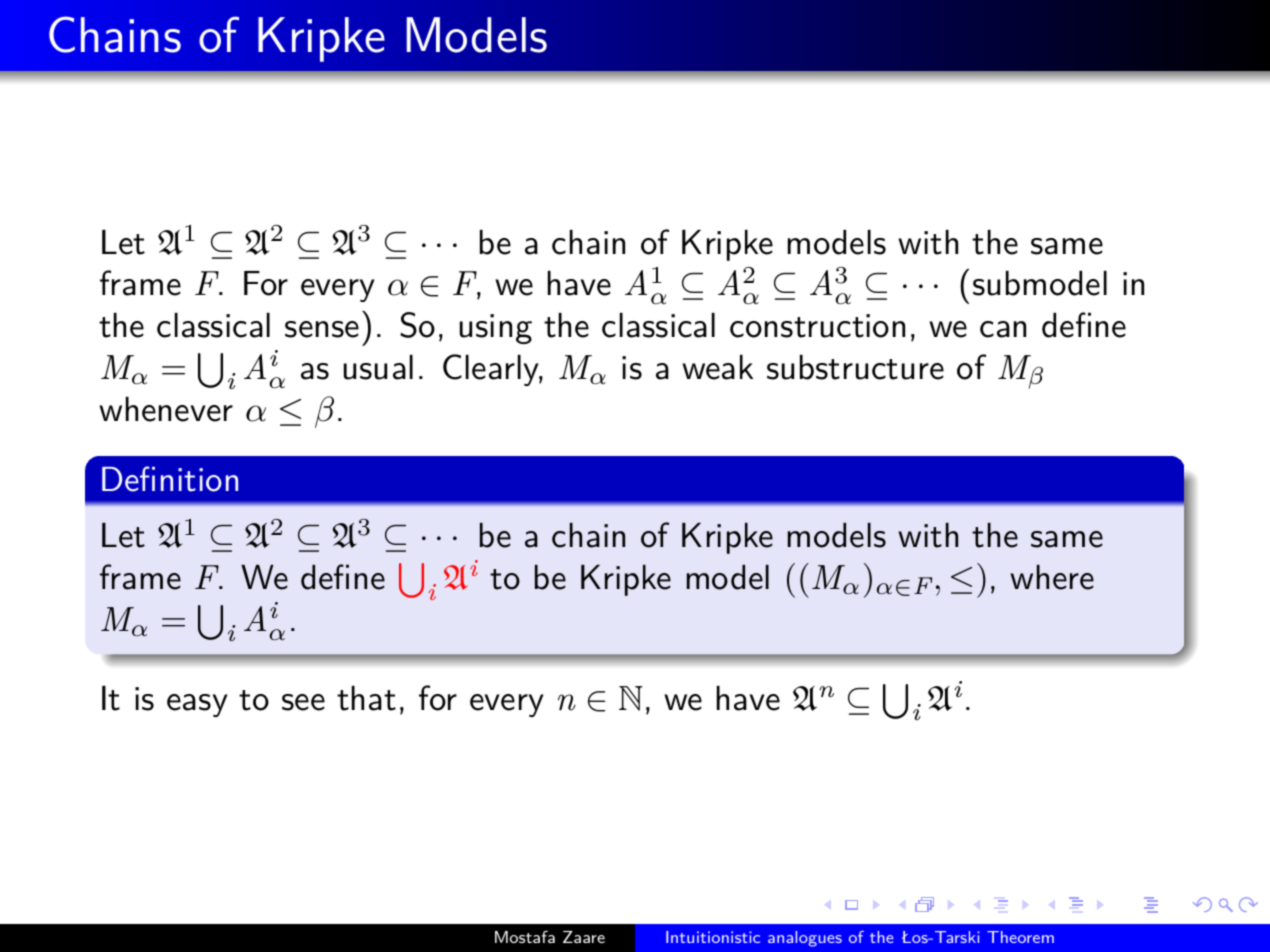 Image resolution: width=1270 pixels, height=952 pixels. What do you see at coordinates (496, 329) in the image?
I see `using` at bounding box center [496, 329].
